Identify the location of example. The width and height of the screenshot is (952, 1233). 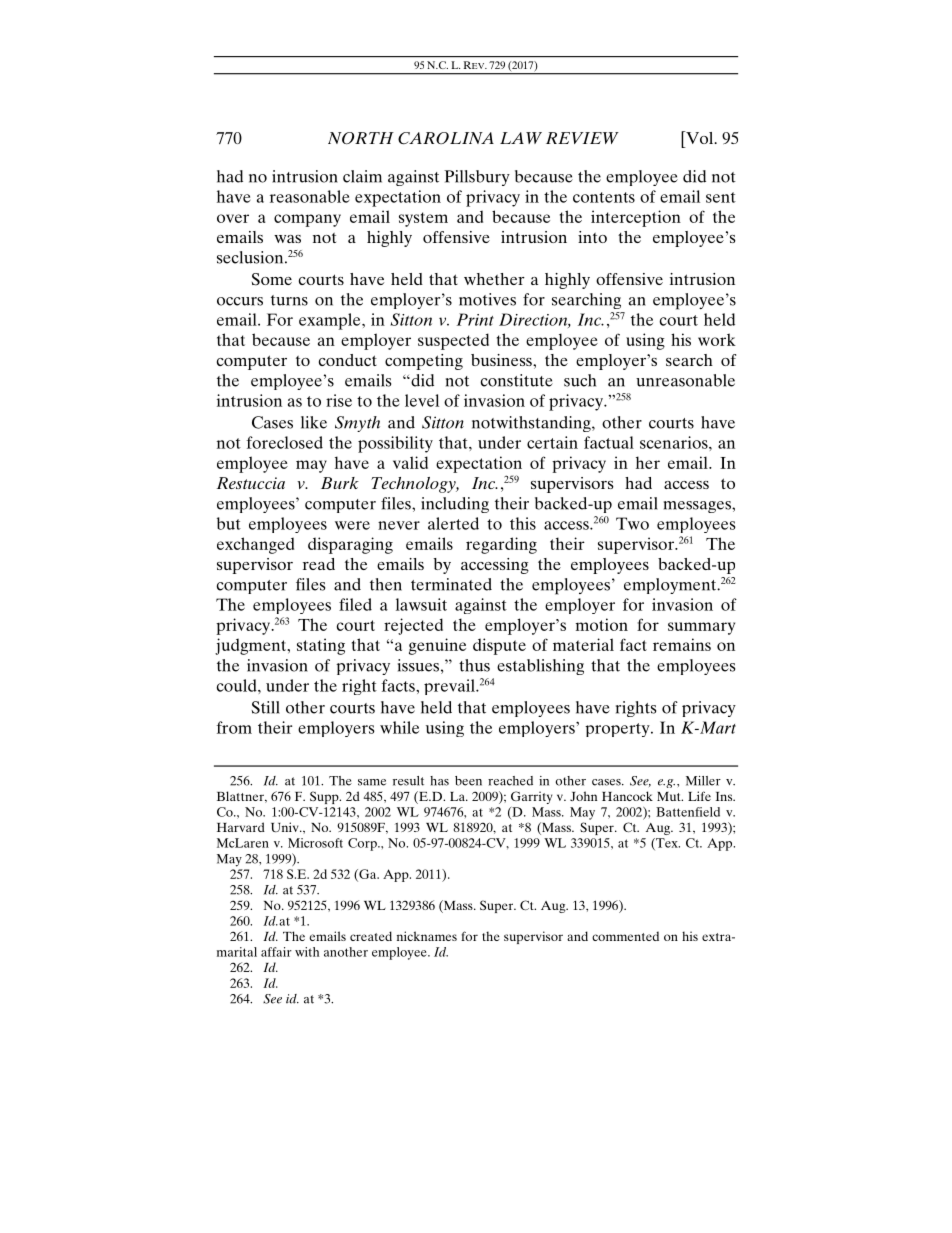
(331, 321).
